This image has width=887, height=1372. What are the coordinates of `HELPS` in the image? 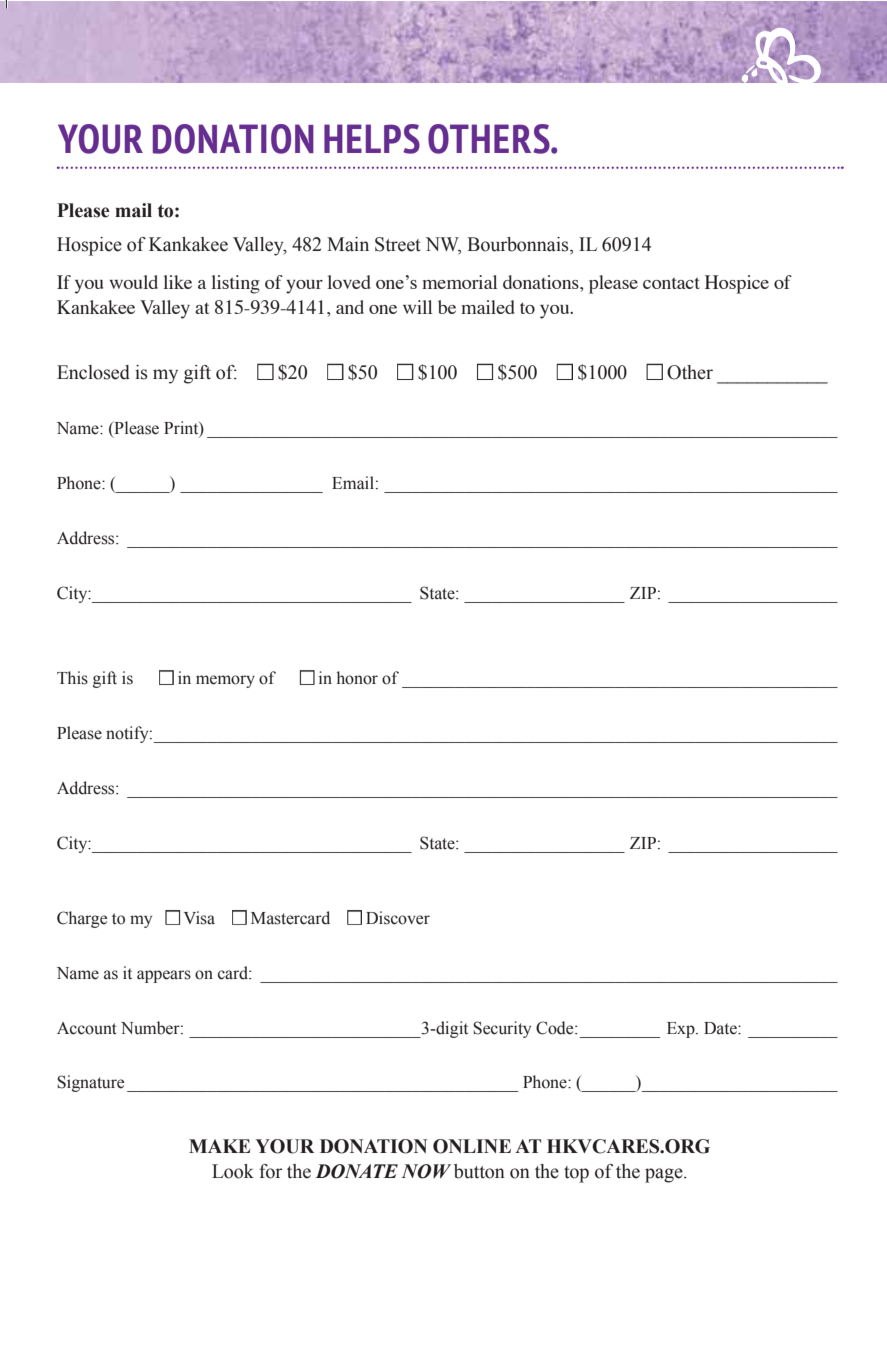 It's located at (372, 139).
